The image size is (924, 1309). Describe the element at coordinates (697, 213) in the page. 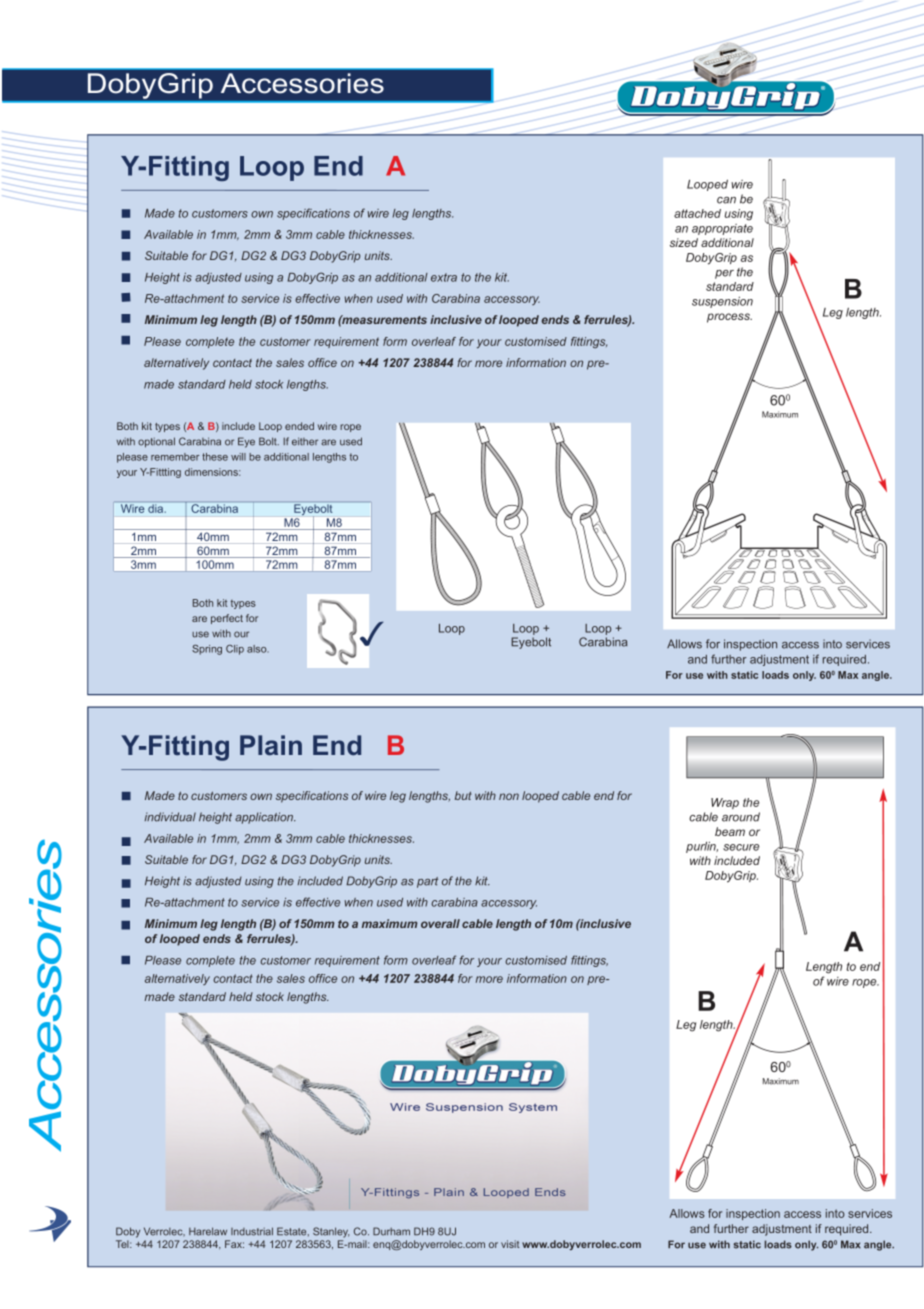

I see `attached` at that location.
